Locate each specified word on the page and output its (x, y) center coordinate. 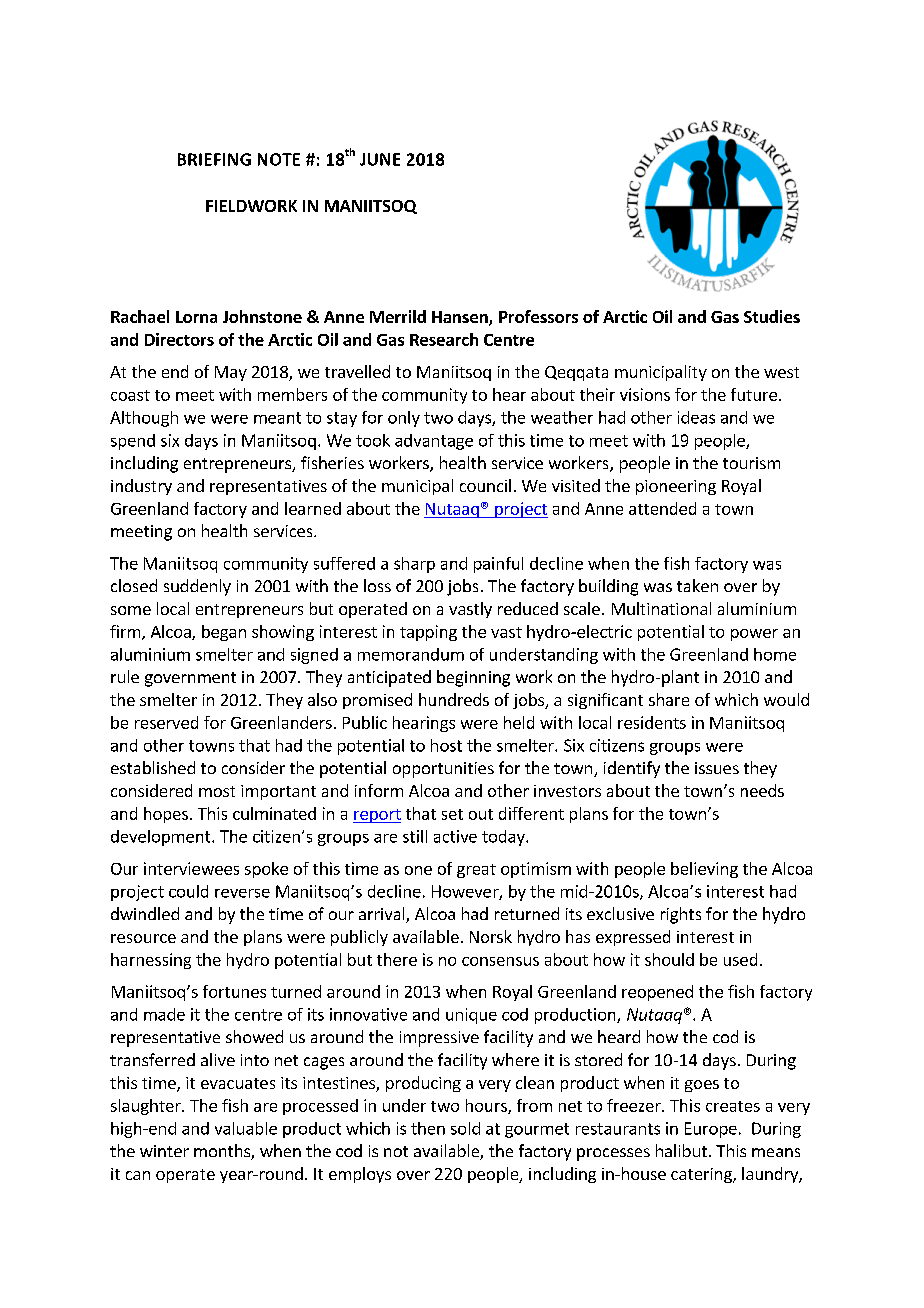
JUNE (380, 159)
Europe (711, 1130)
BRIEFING (214, 159)
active (455, 836)
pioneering (676, 487)
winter (164, 1151)
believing (704, 870)
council (485, 485)
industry (141, 487)
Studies (772, 316)
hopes (166, 815)
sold (465, 1128)
